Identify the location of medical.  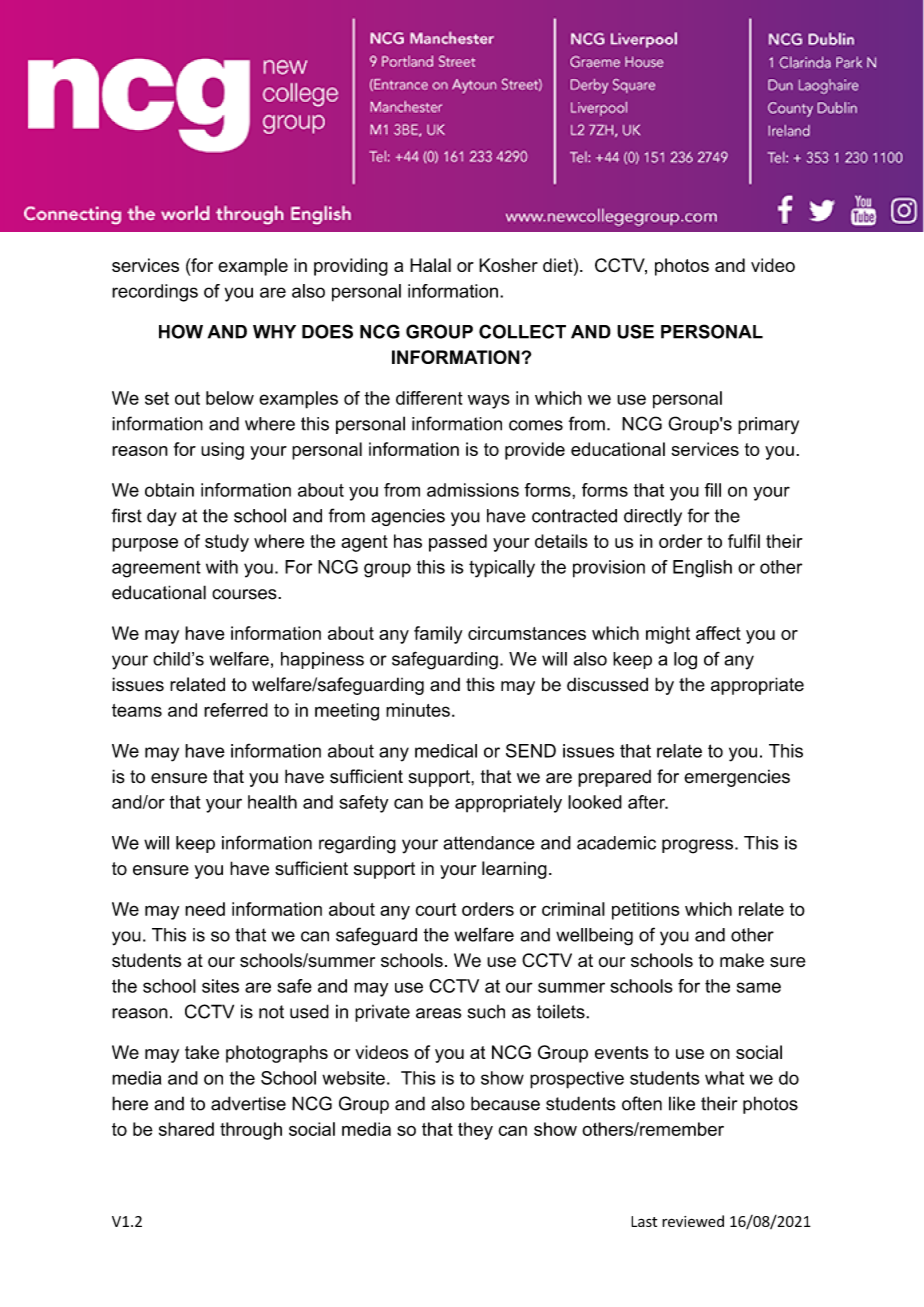
(446, 751).
